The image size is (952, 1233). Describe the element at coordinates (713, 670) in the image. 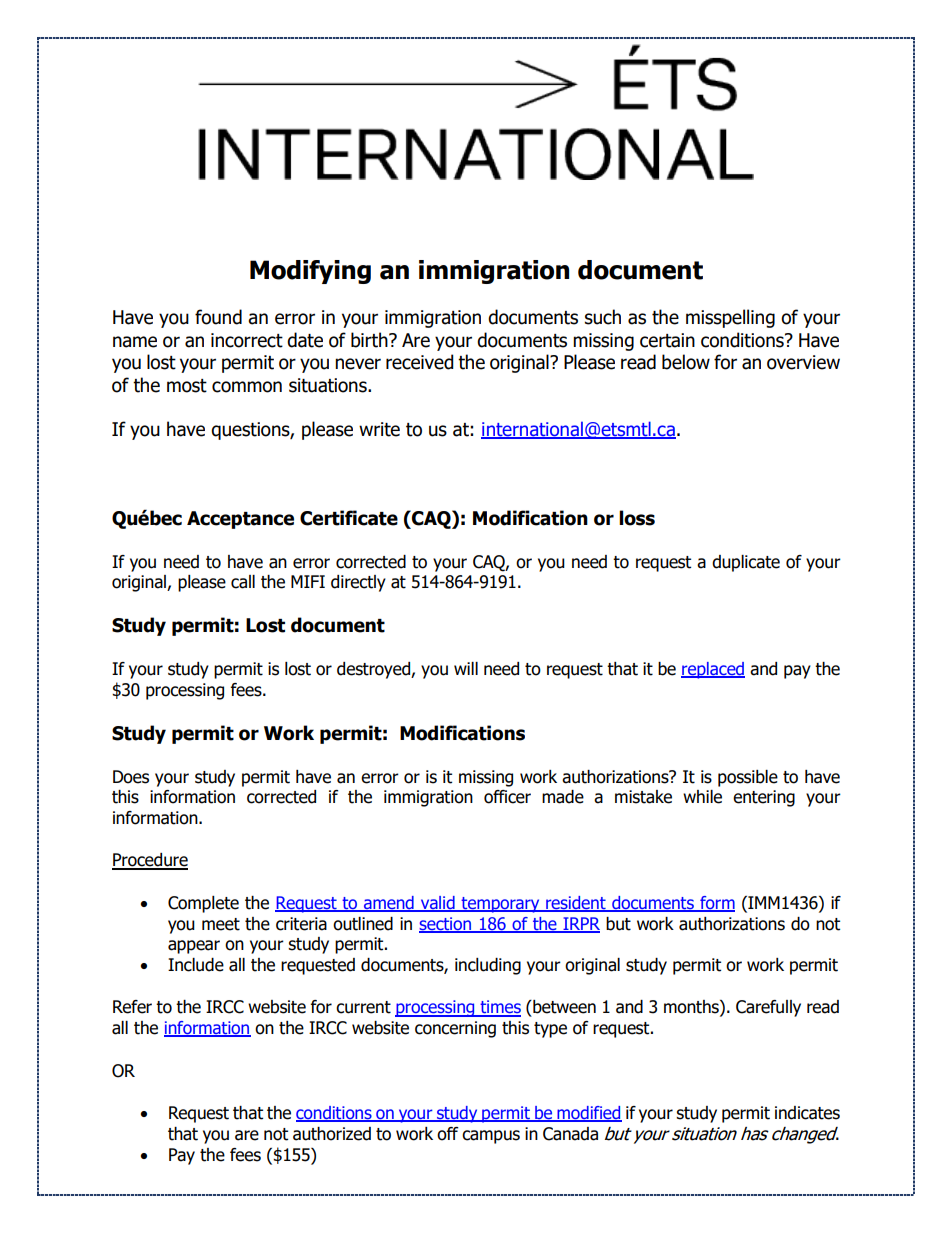

I see `replaced` at that location.
